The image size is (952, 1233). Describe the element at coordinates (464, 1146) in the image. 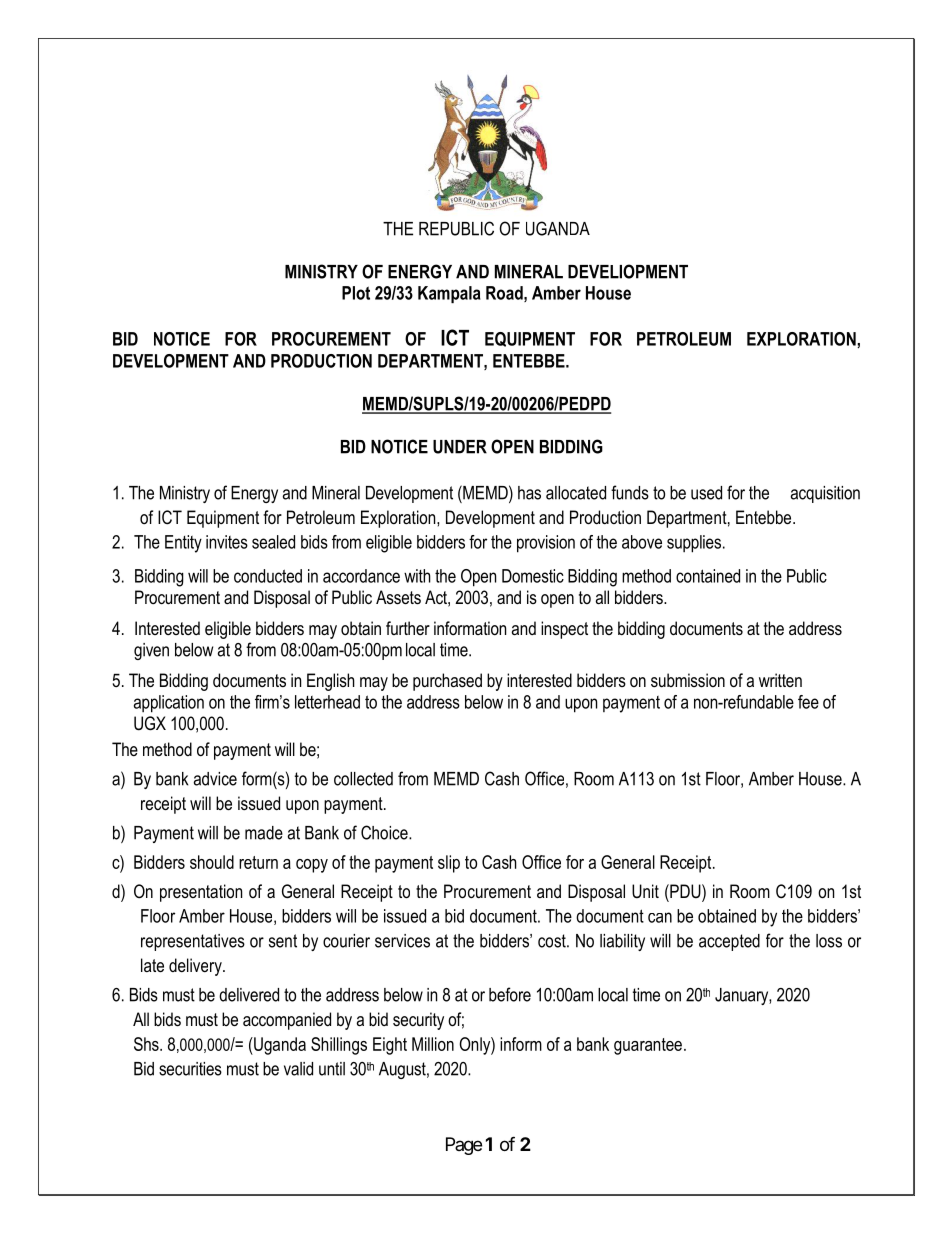

I see `Page` at that location.
